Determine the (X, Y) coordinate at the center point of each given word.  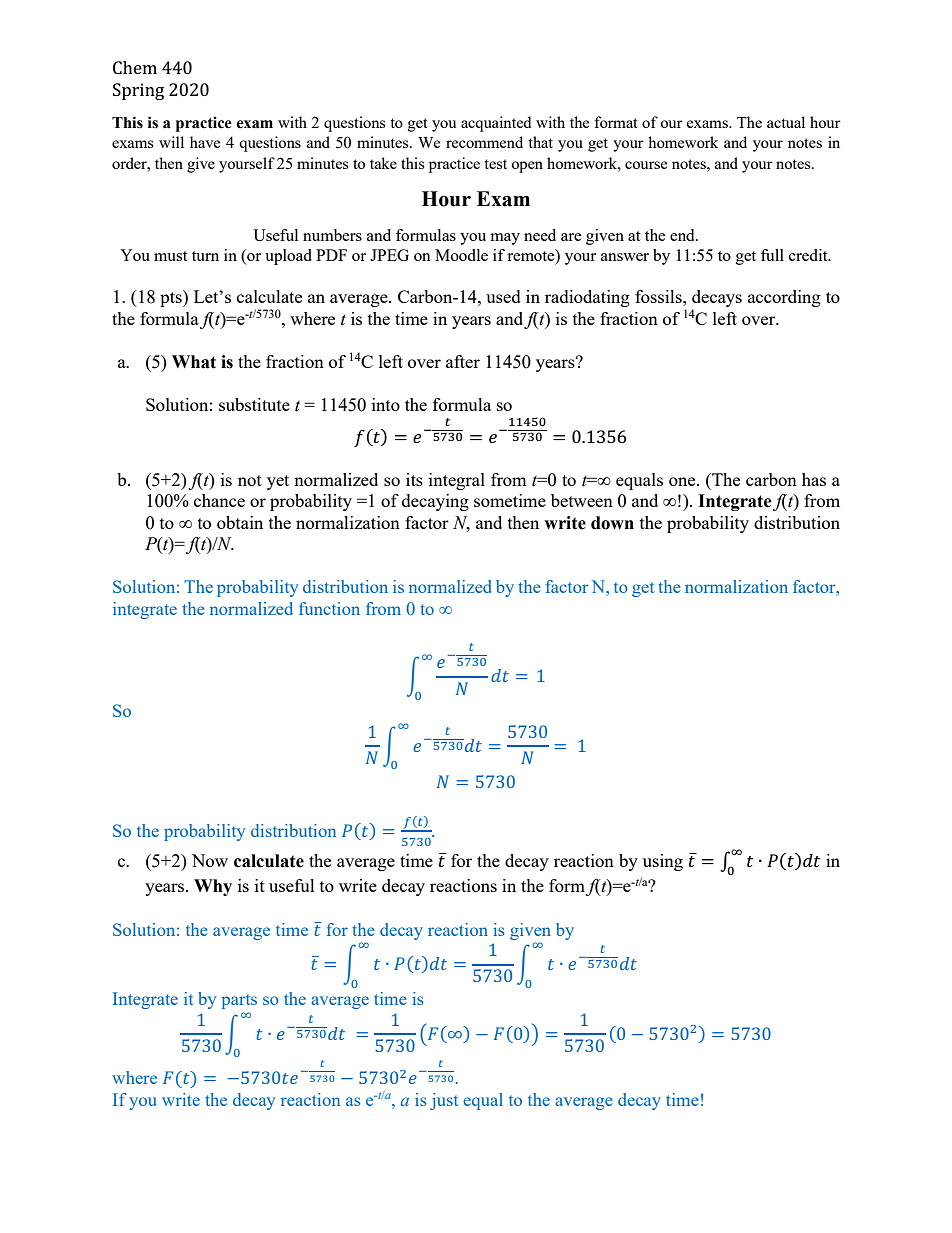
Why (213, 887)
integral (457, 481)
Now (210, 860)
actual (786, 122)
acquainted (496, 124)
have (205, 142)
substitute (254, 404)
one (683, 481)
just (444, 1101)
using (663, 862)
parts (239, 1001)
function (329, 608)
